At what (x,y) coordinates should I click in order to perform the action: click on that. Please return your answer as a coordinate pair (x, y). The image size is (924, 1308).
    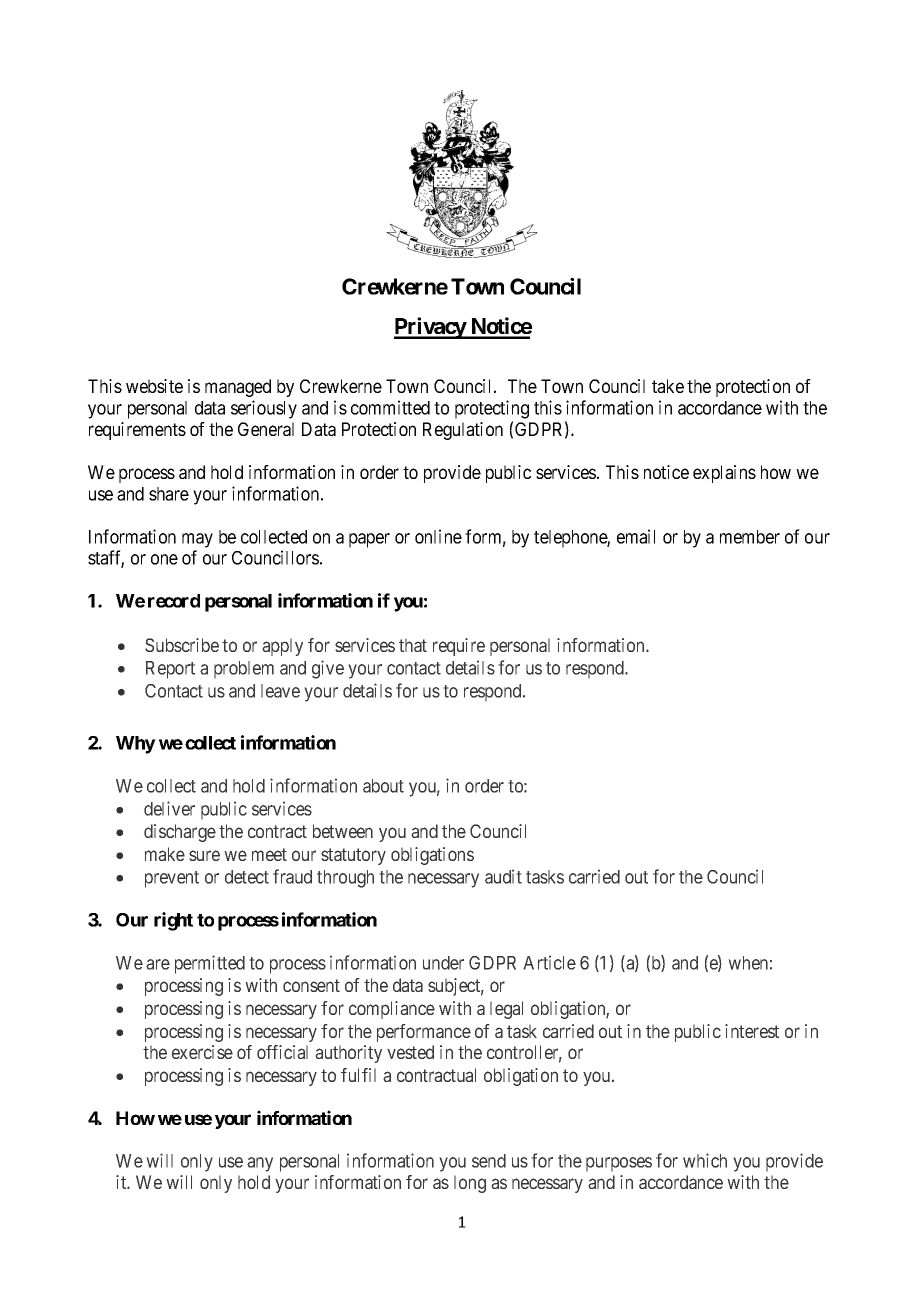
    Looking at the image, I should click on (413, 645).
